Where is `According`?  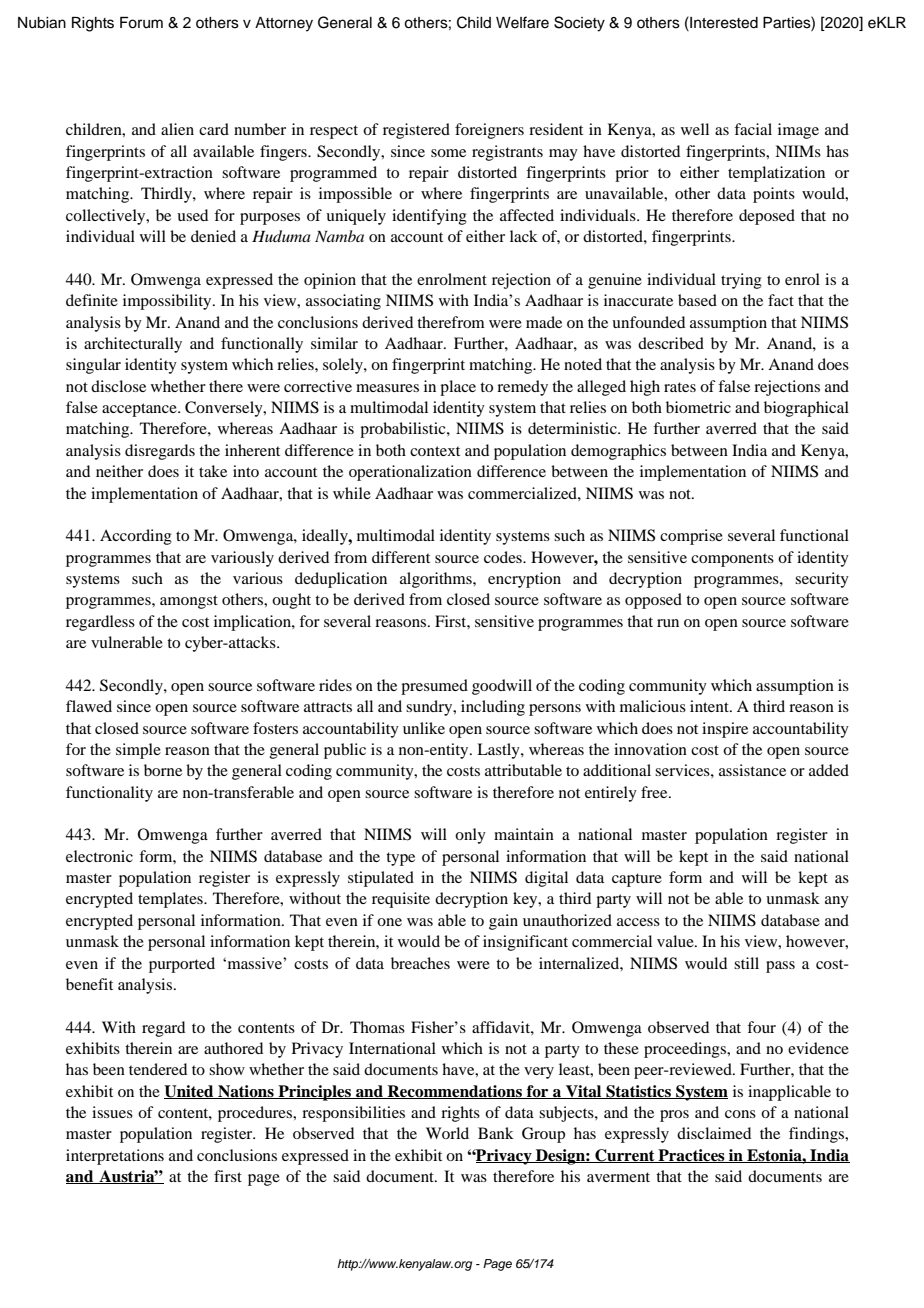
According is located at coordinates (136, 537).
